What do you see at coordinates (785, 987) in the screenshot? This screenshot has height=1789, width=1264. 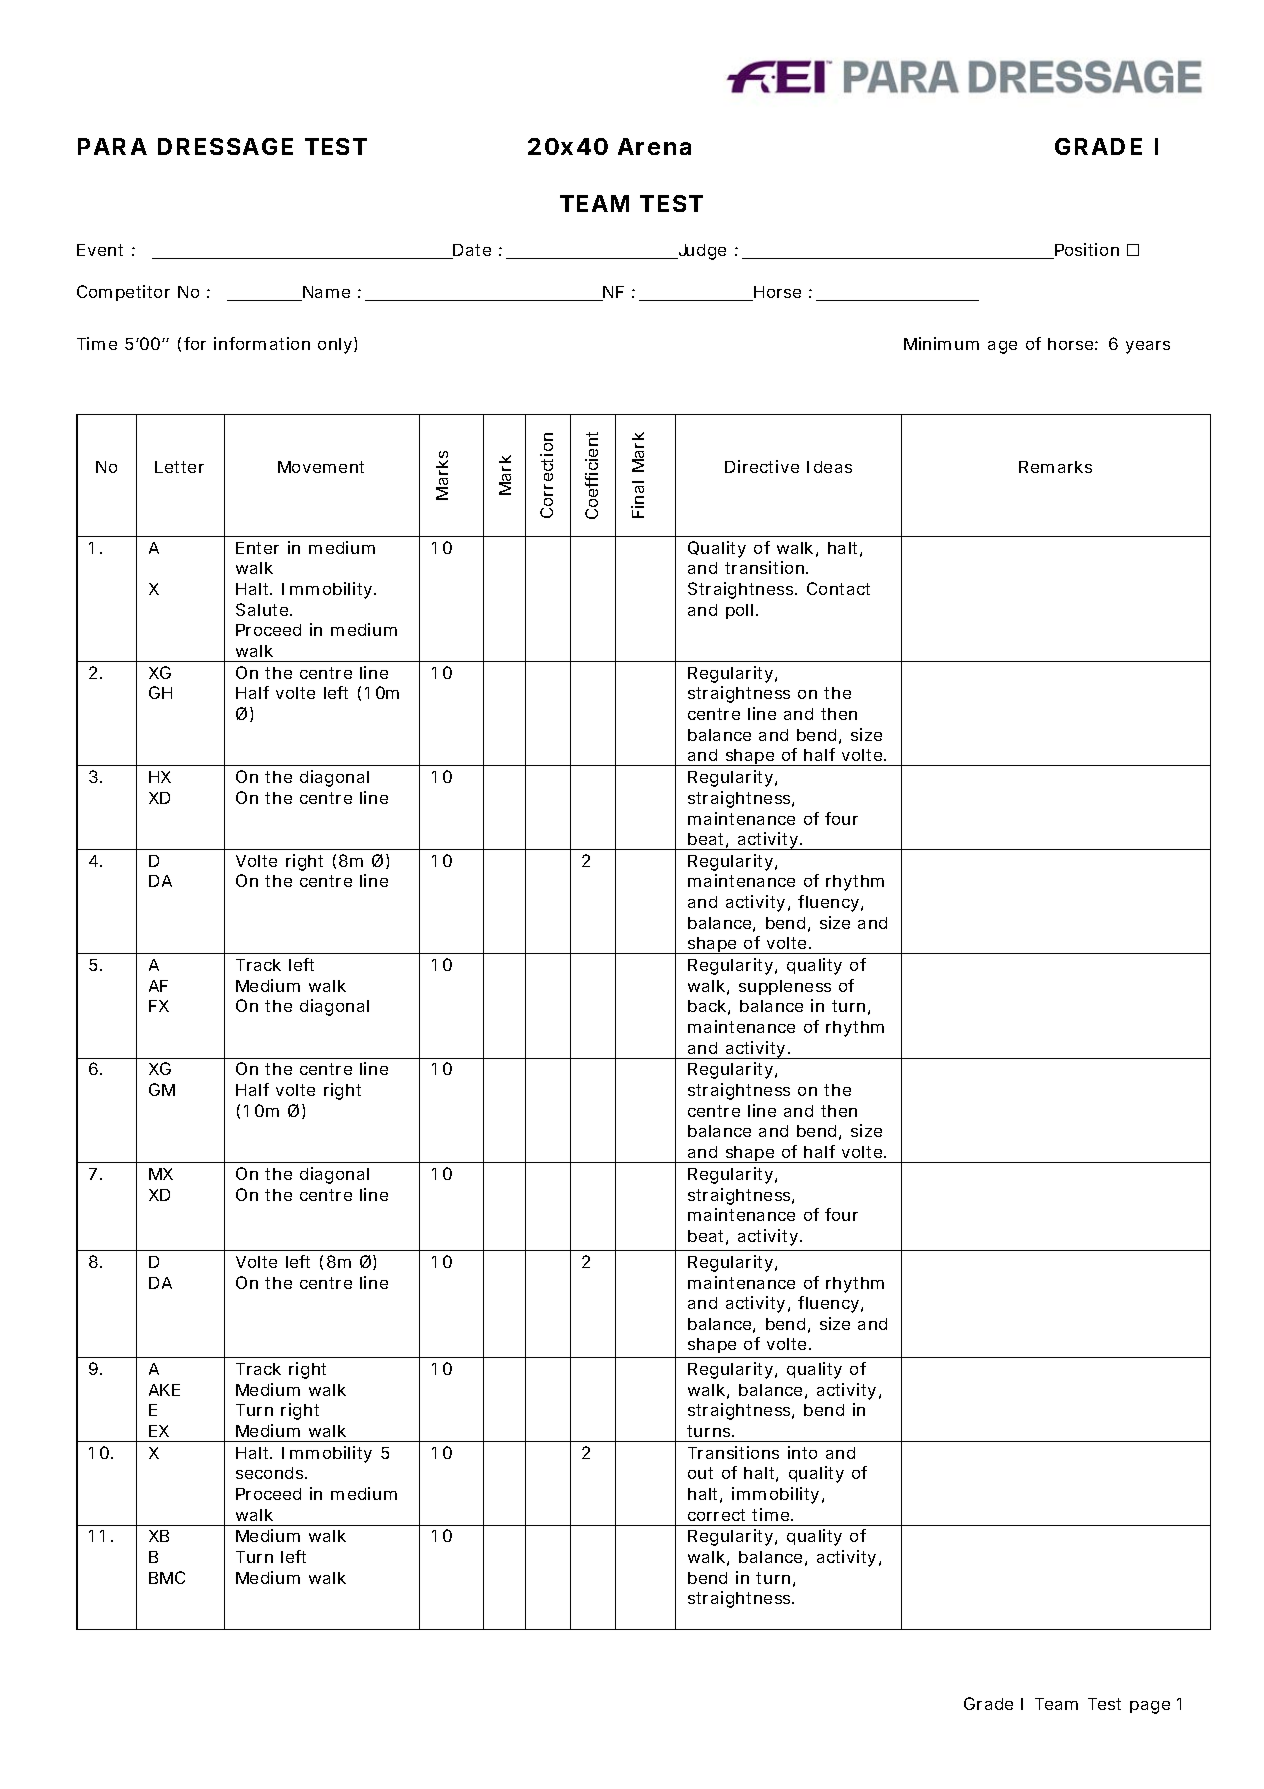 I see `suppleness` at bounding box center [785, 987].
